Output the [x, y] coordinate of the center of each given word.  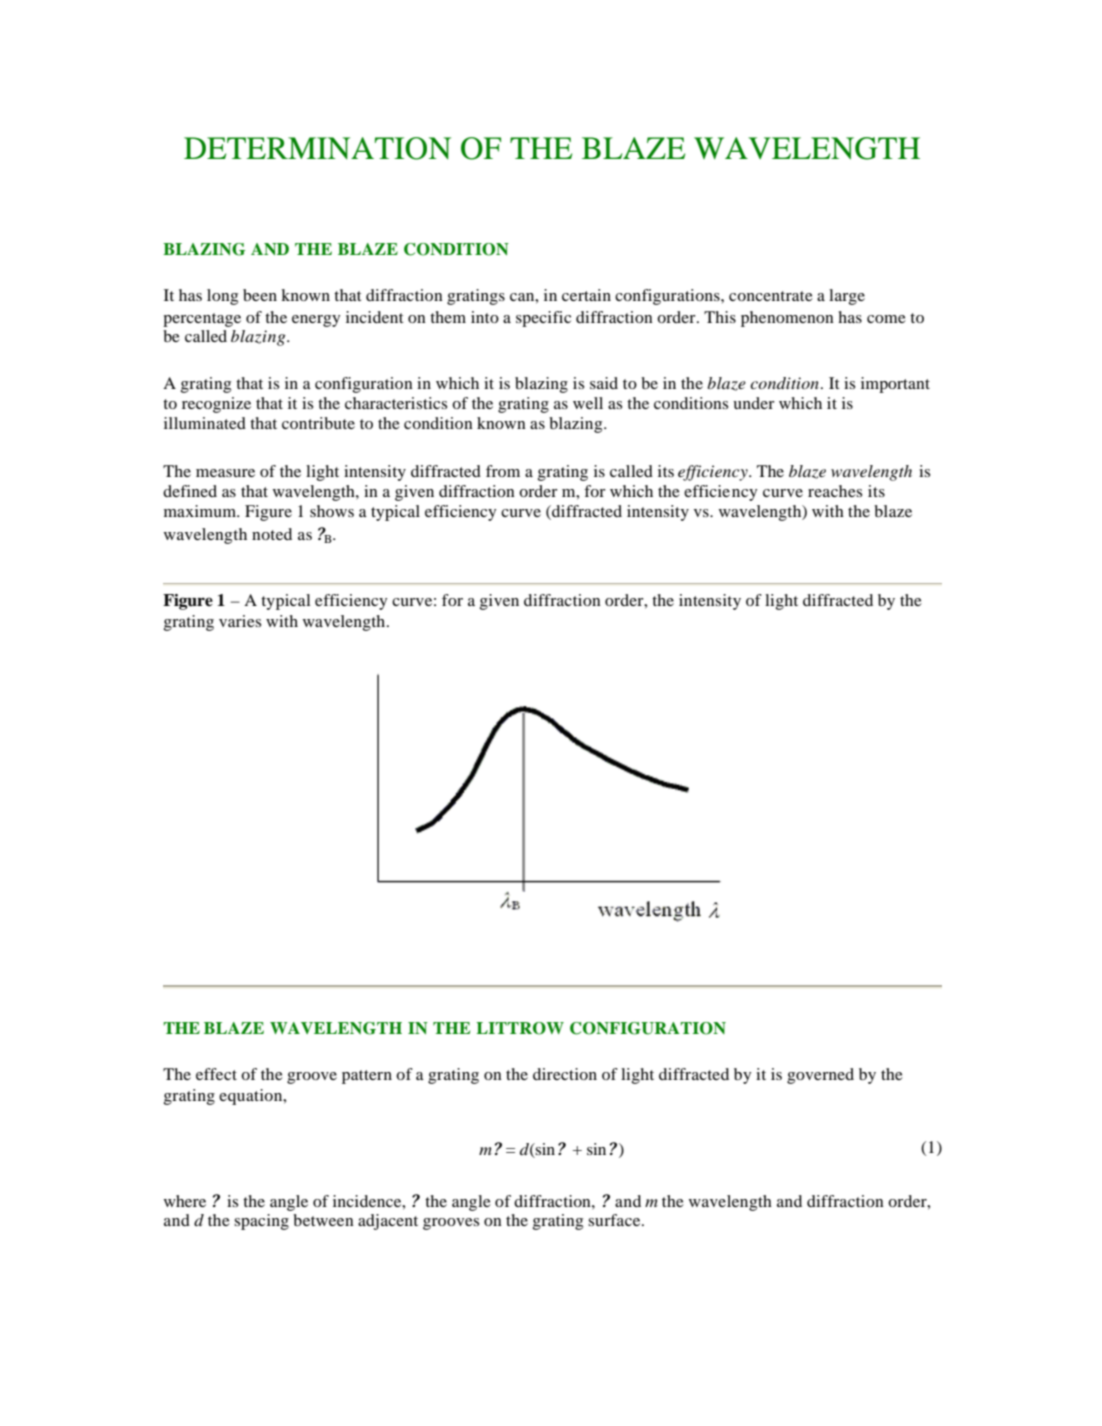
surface [615, 1220]
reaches [835, 491]
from [503, 471]
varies [240, 621]
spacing [261, 1222]
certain [586, 295]
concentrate [771, 296]
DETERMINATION [317, 148]
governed [820, 1076]
